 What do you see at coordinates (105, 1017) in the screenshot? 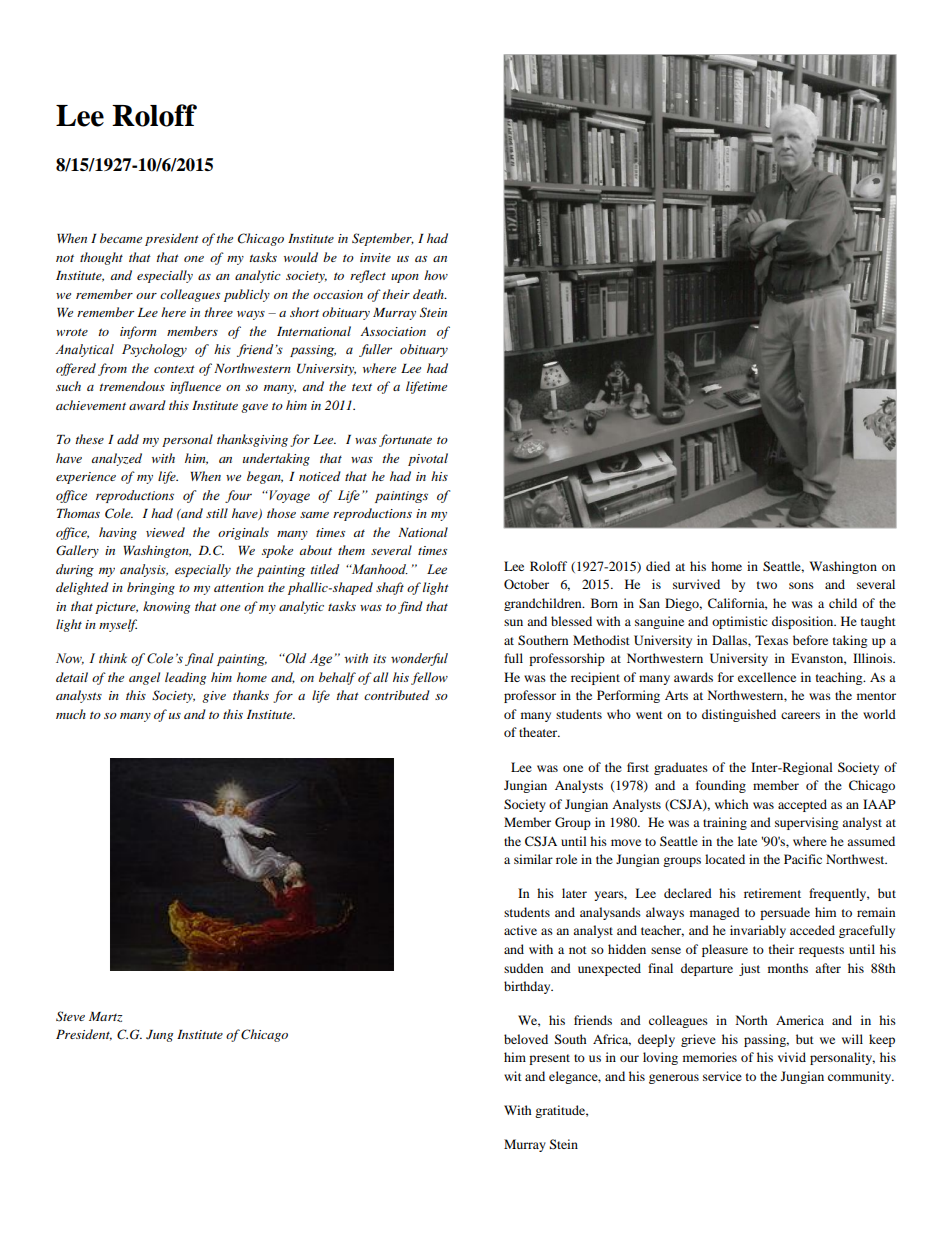
I see `Martz` at bounding box center [105, 1017].
